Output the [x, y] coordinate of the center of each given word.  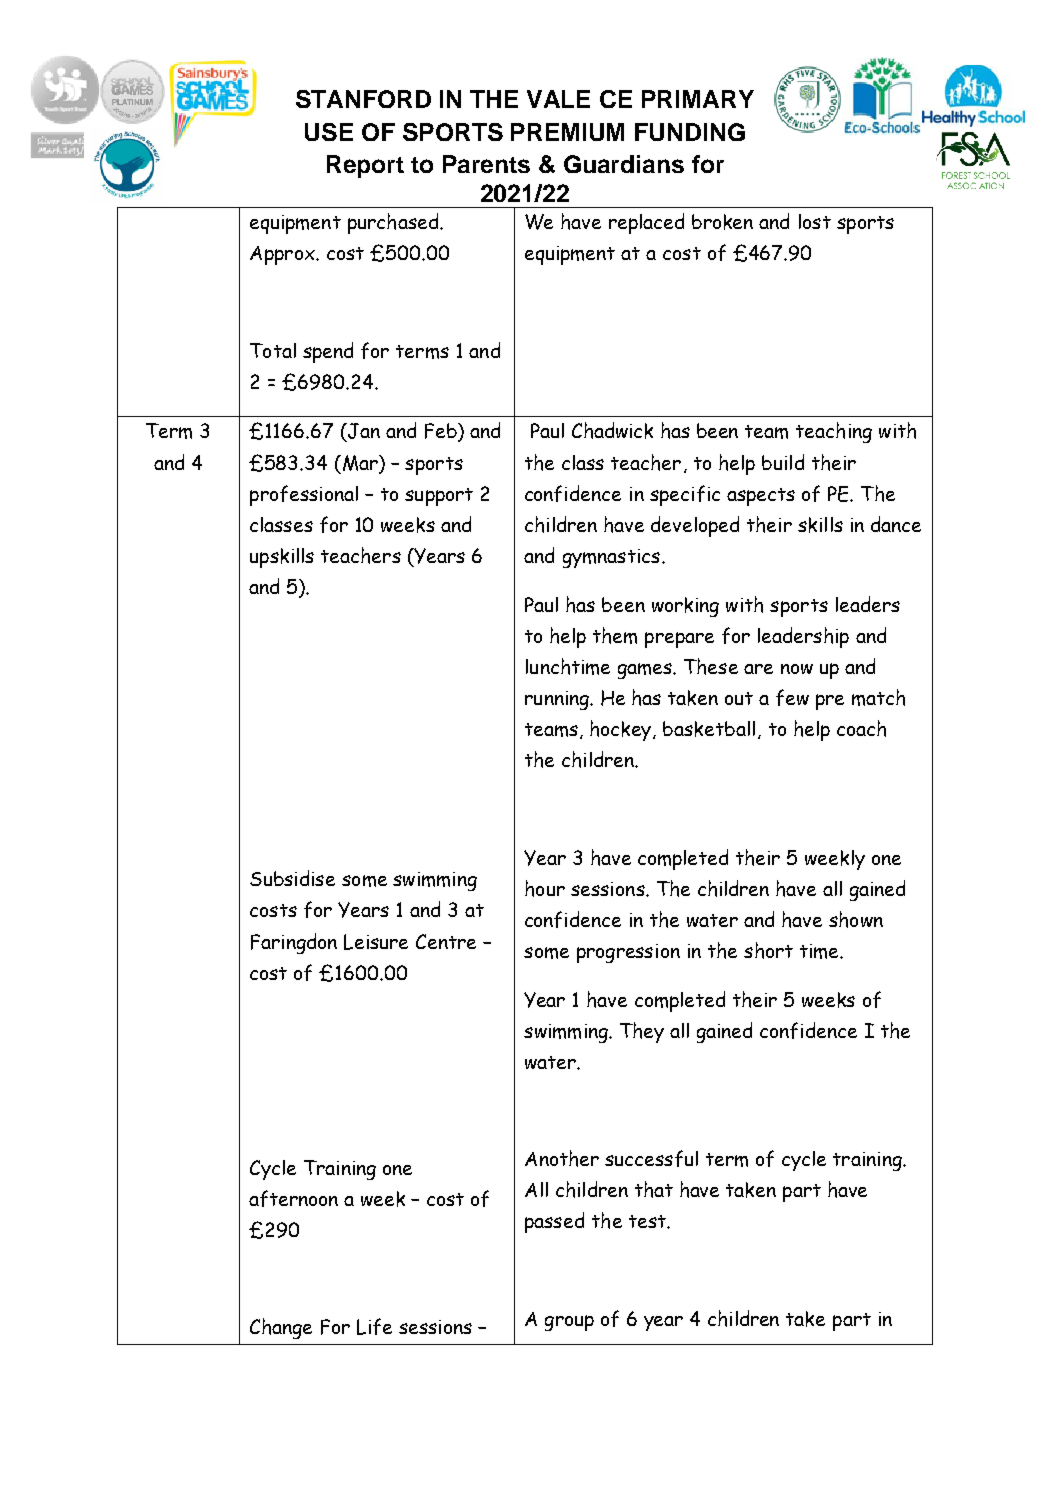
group [569, 1323]
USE [329, 132]
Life [374, 1326]
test [648, 1221]
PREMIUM [567, 132]
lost [815, 221]
